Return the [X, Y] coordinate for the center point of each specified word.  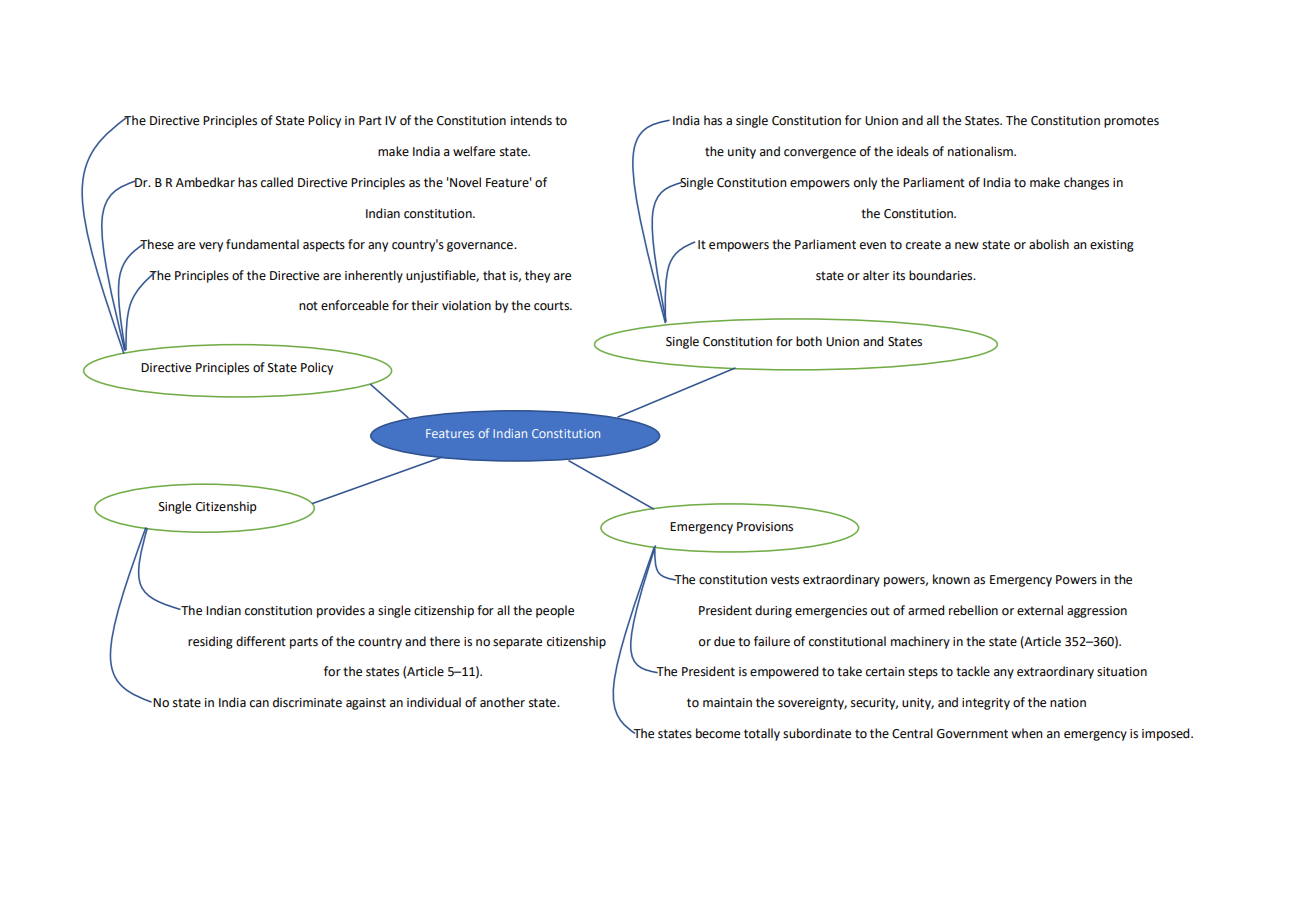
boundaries [942, 275]
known [951, 579]
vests [785, 580]
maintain [727, 703]
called [277, 182]
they [537, 276]
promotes [1131, 122]
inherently [374, 276]
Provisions [765, 527]
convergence [820, 154]
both [809, 341]
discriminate [307, 702]
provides [341, 611]
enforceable [355, 305]
